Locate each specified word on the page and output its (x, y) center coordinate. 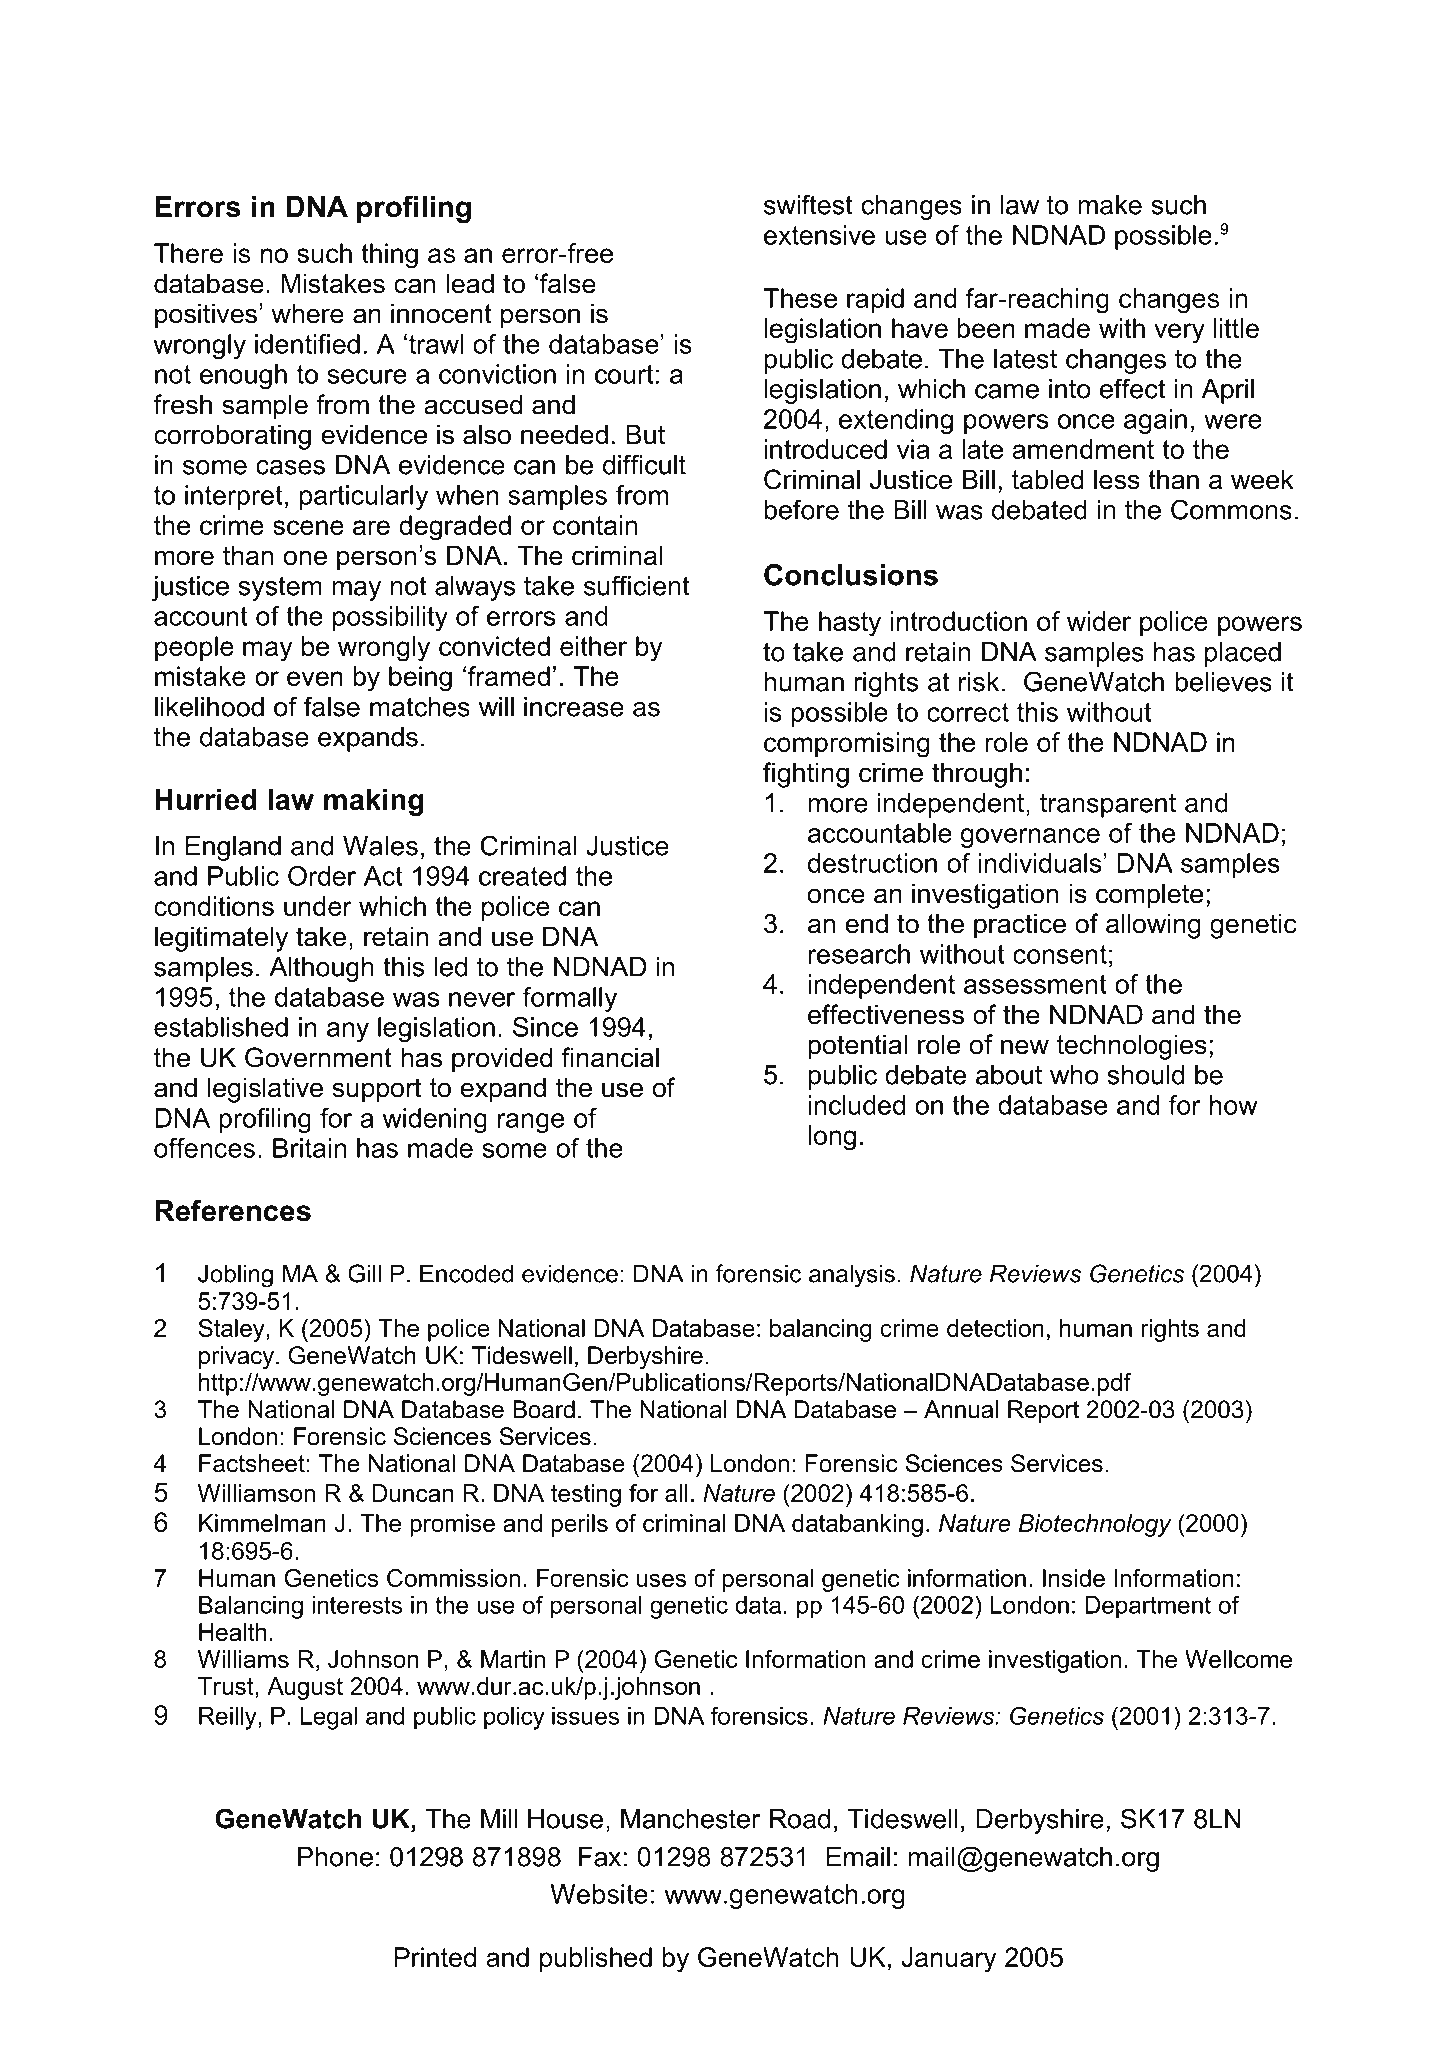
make (1110, 205)
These (800, 298)
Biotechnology (1095, 1525)
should (1145, 1075)
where (307, 313)
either (593, 646)
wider (1099, 621)
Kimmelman (262, 1523)
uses (661, 1580)
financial (610, 1057)
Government (318, 1057)
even (315, 678)
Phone (335, 1857)
